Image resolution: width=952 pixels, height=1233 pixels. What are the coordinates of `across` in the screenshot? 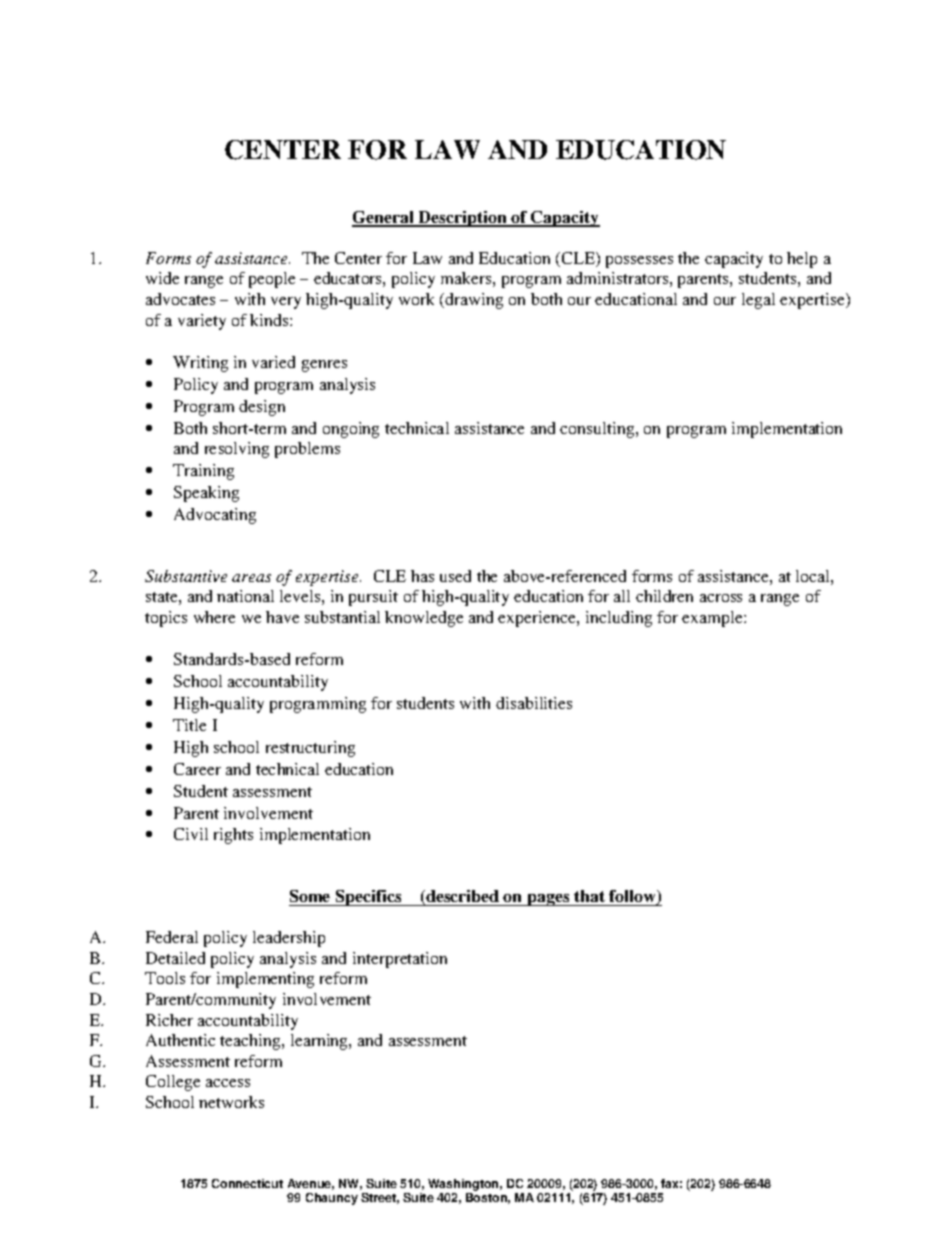 It's located at (721, 598).
